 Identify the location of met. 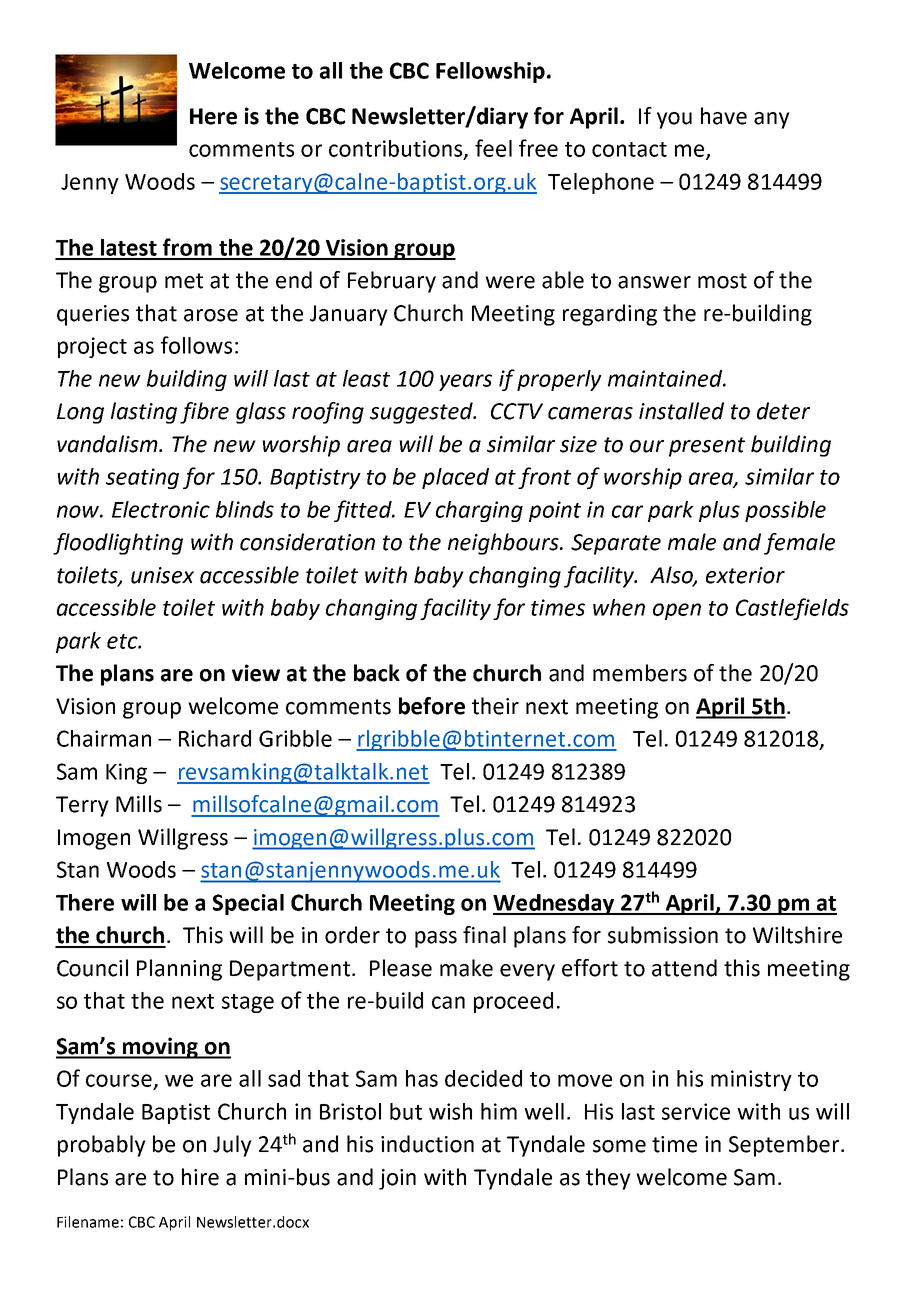
(184, 281).
